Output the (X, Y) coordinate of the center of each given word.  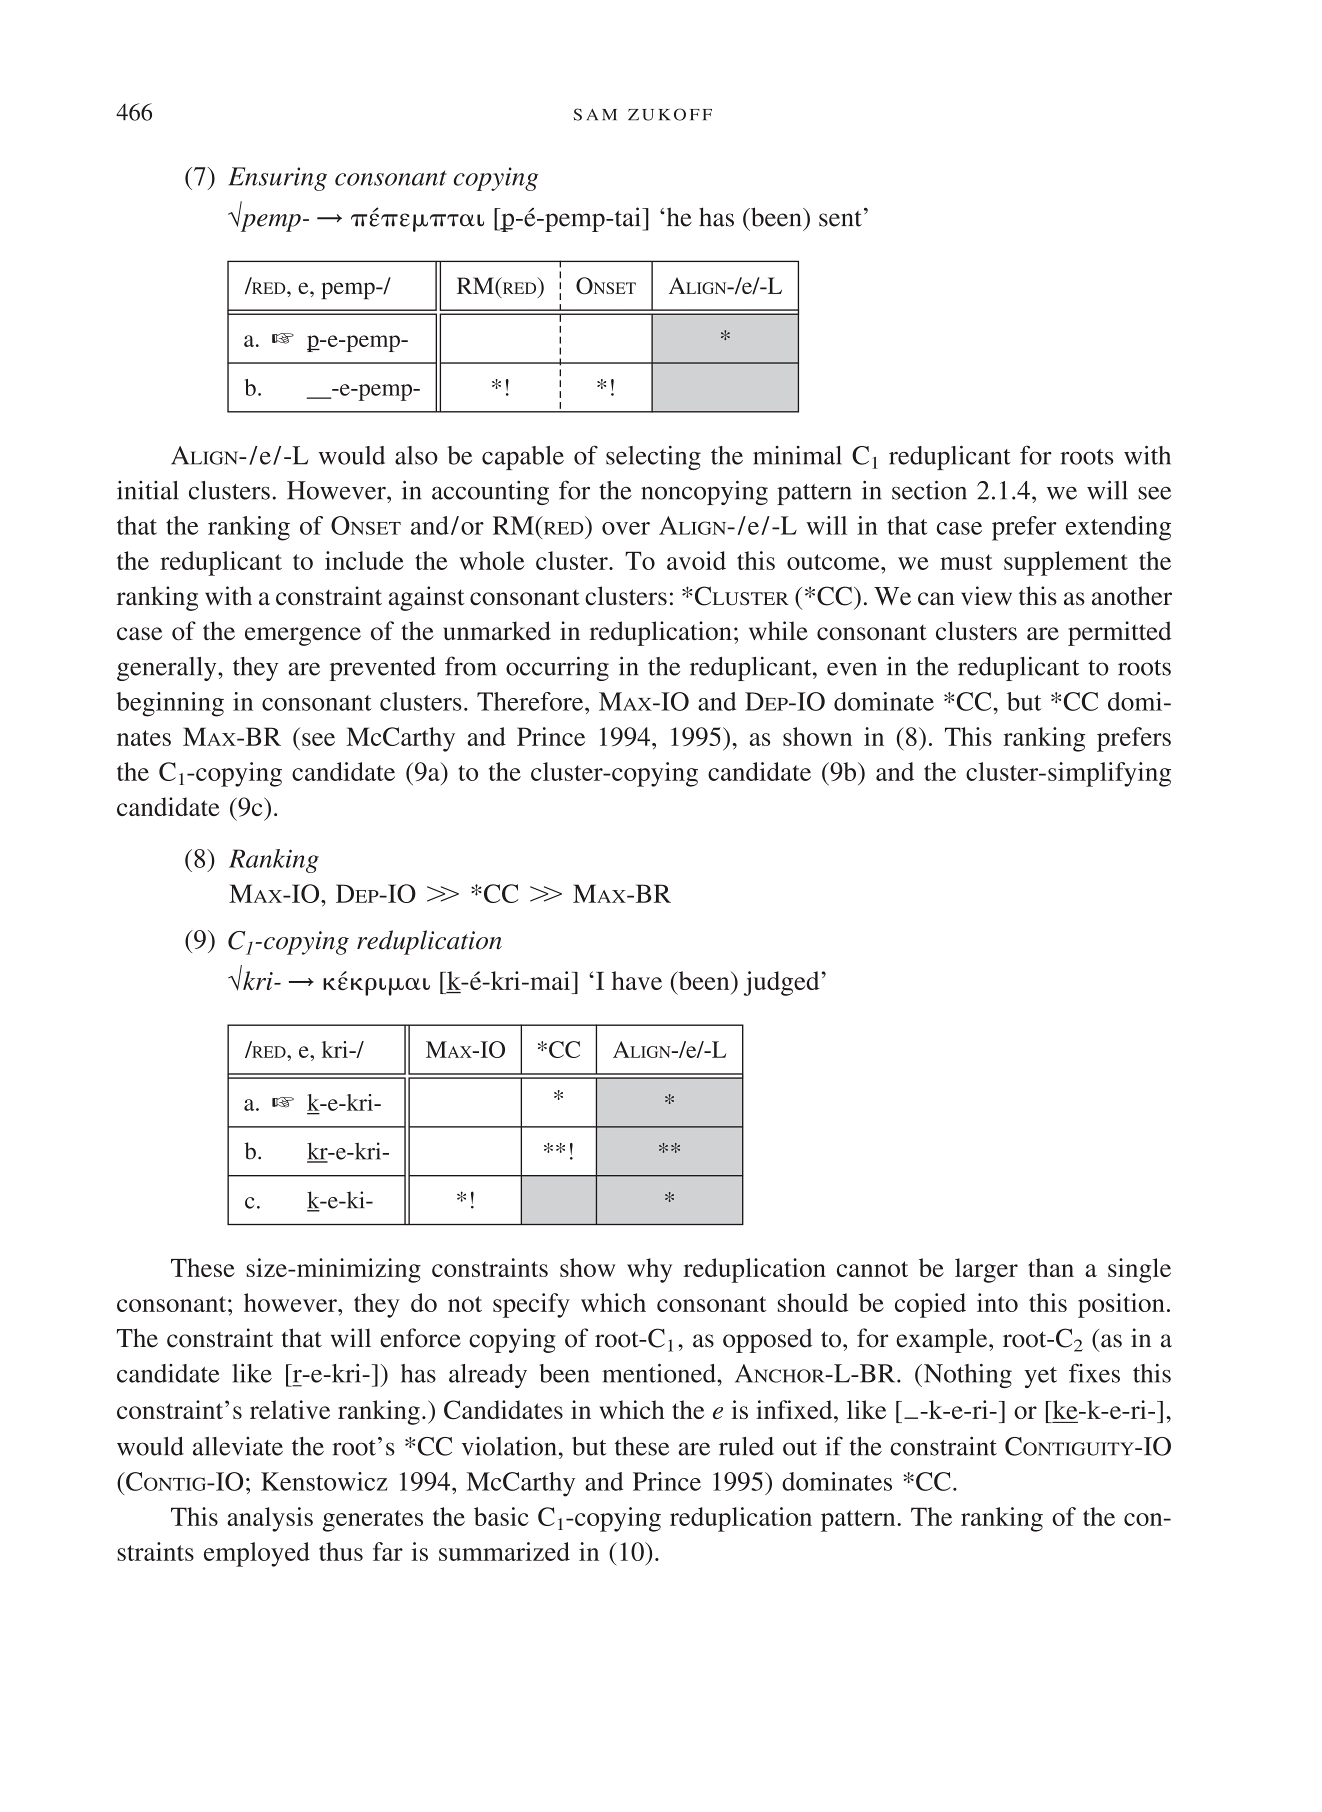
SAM (595, 114)
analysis (270, 1519)
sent (840, 219)
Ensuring (277, 179)
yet (1040, 1377)
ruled (746, 1446)
